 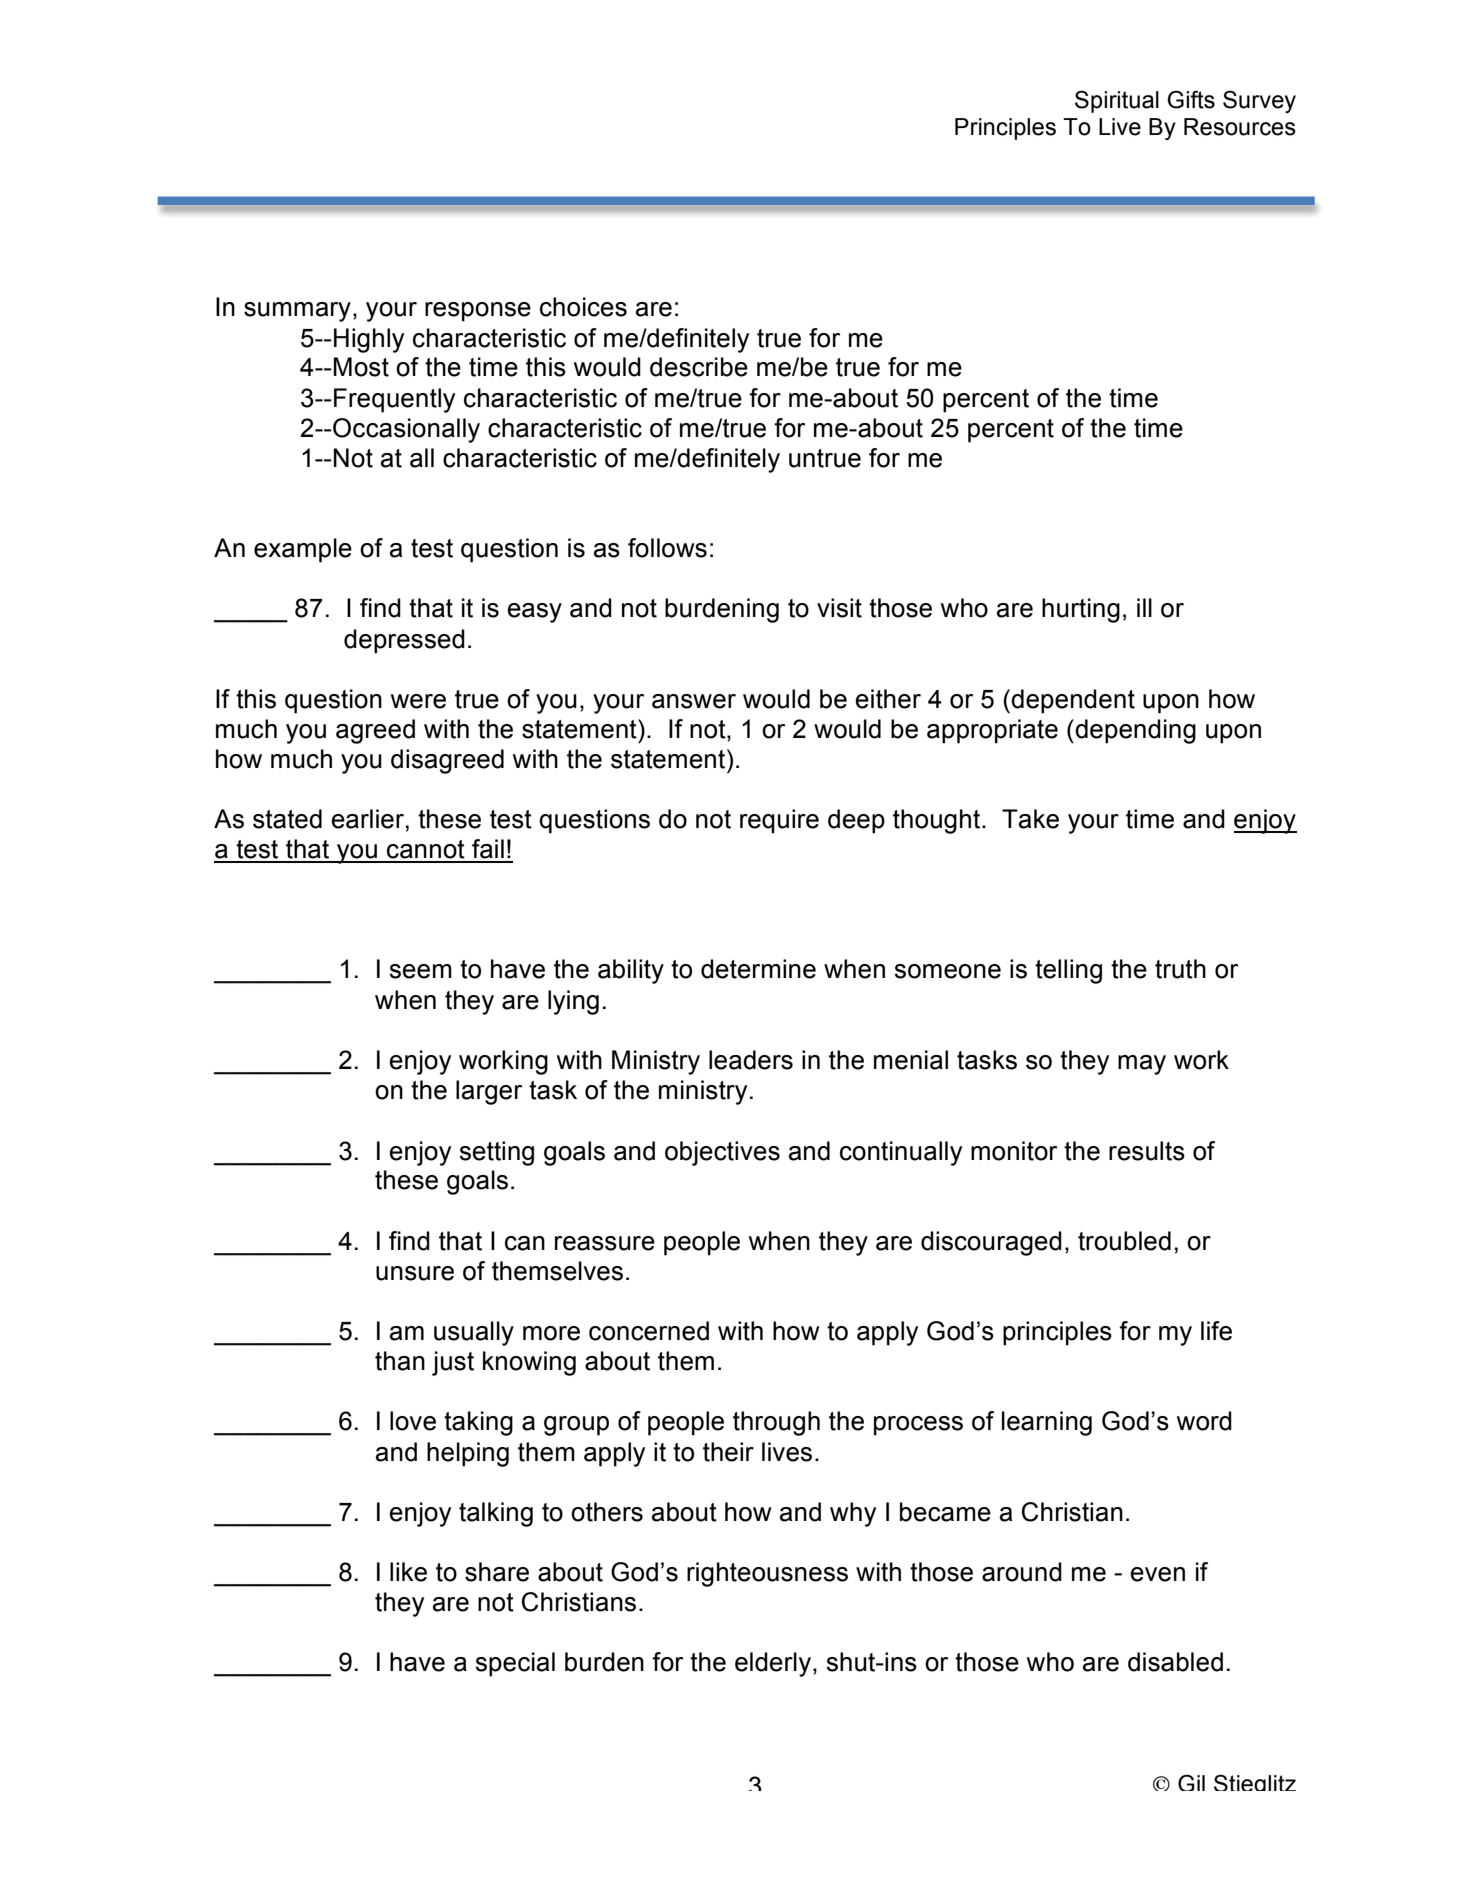 What do you see at coordinates (1134, 731) in the screenshot?
I see `depending` at bounding box center [1134, 731].
